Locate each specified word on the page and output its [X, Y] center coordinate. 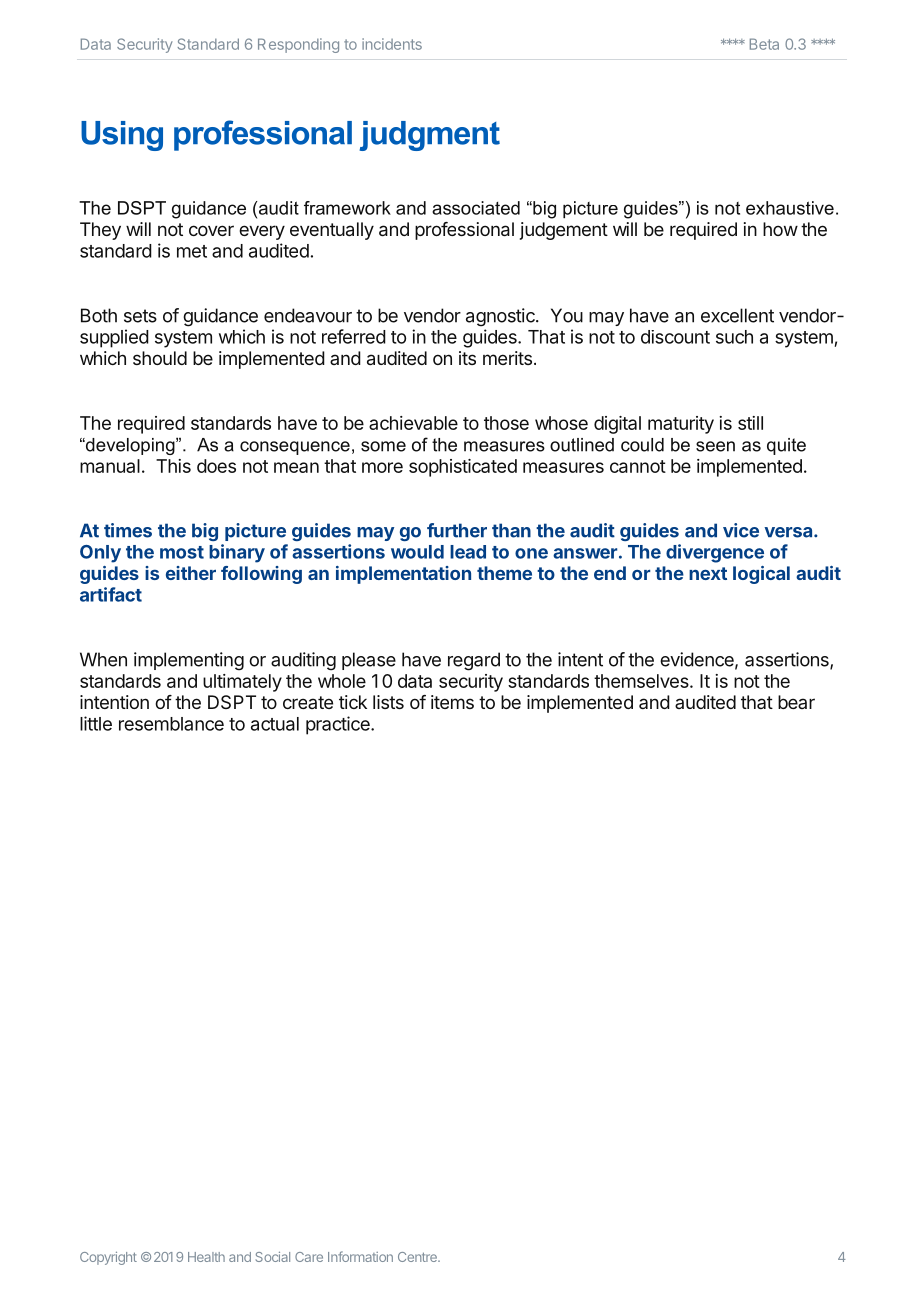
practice [339, 725]
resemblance [171, 724]
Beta [764, 44]
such [734, 337]
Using [122, 136]
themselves [641, 681]
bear [796, 702]
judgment [429, 136]
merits [507, 358]
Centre [418, 1257]
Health [206, 1257]
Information [360, 1256]
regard [474, 661]
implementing [189, 661]
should [160, 358]
